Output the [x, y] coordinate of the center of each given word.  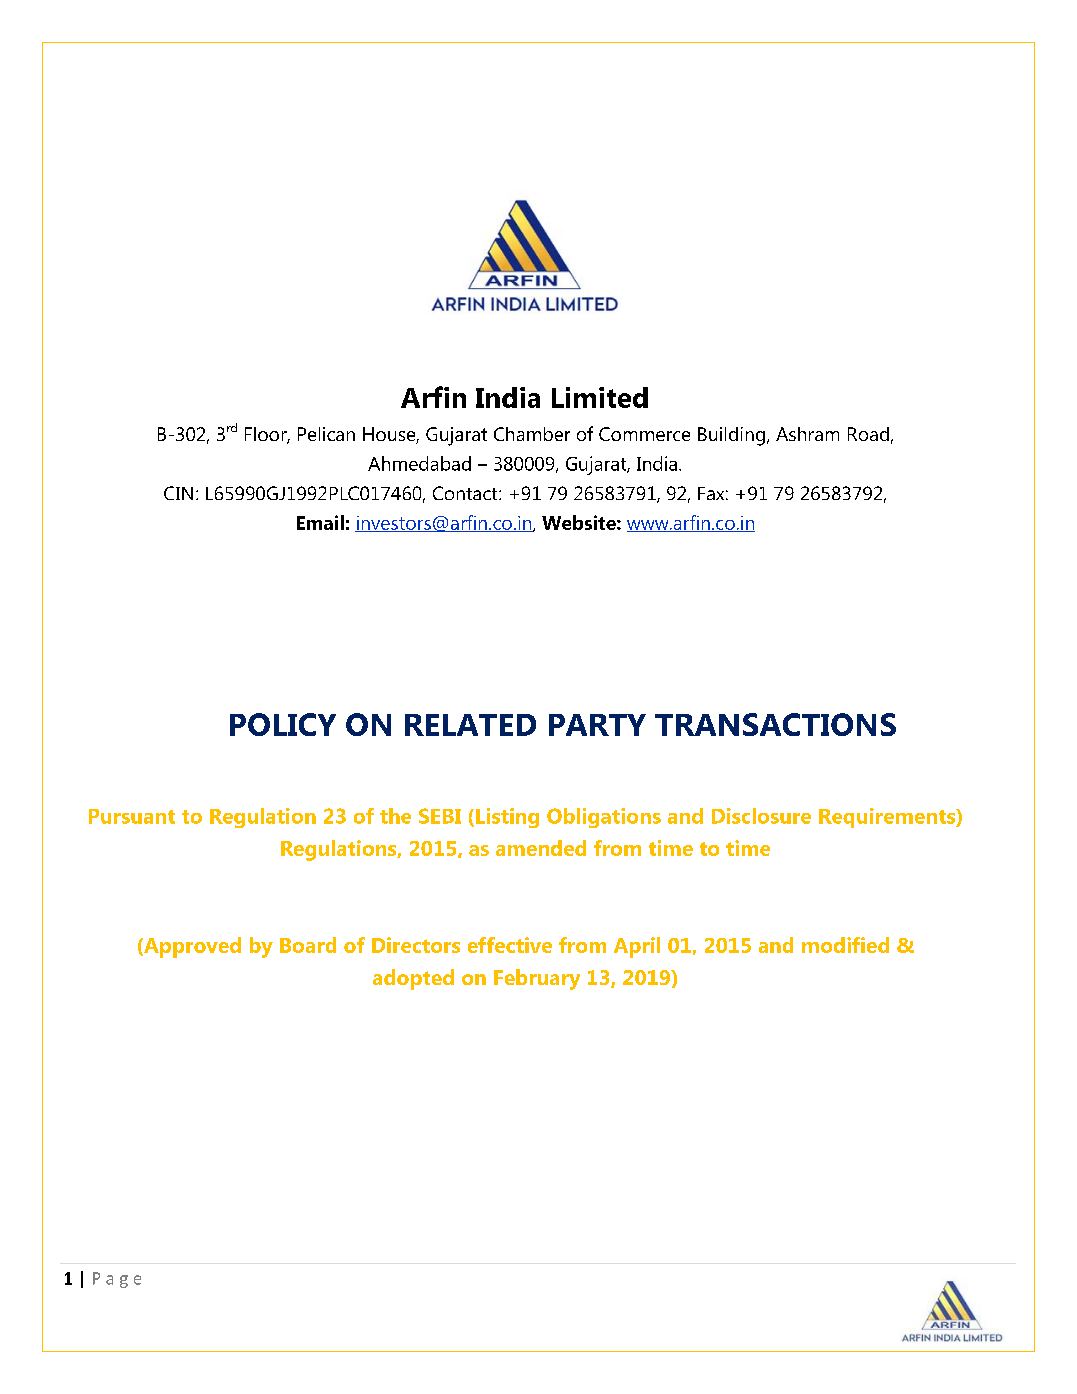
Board [308, 945]
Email [320, 522]
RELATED [470, 725]
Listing [507, 818]
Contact [466, 493]
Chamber [532, 434]
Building [731, 436]
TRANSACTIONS [775, 724]
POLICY [283, 724]
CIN [178, 493]
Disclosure [761, 816]
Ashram [807, 434]
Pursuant [132, 816]
